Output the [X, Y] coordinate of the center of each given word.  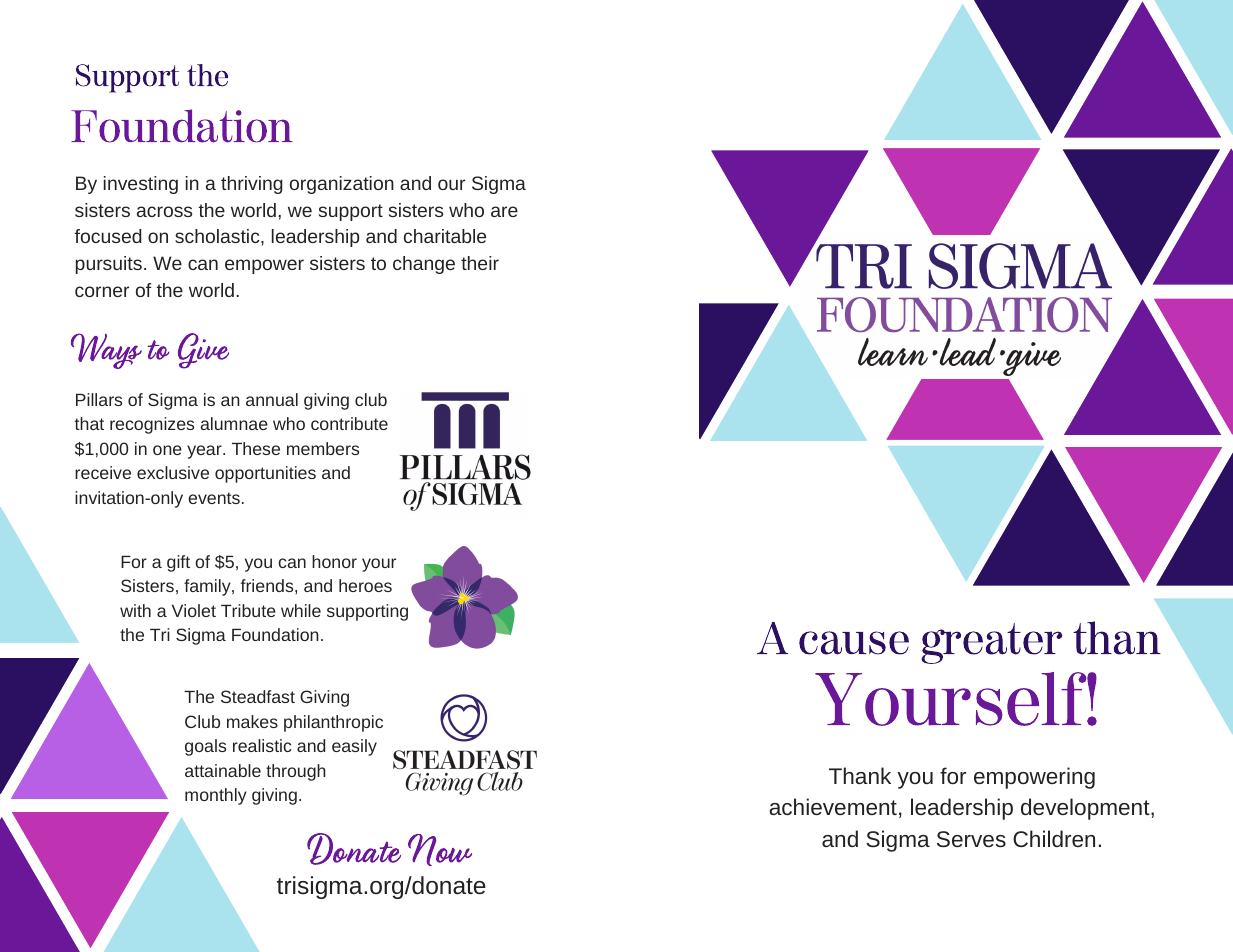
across [164, 211]
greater [992, 643]
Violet [194, 610]
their [480, 263]
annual [272, 399]
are [504, 211]
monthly [216, 796]
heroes [365, 585]
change [424, 265]
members [323, 448]
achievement [833, 806]
